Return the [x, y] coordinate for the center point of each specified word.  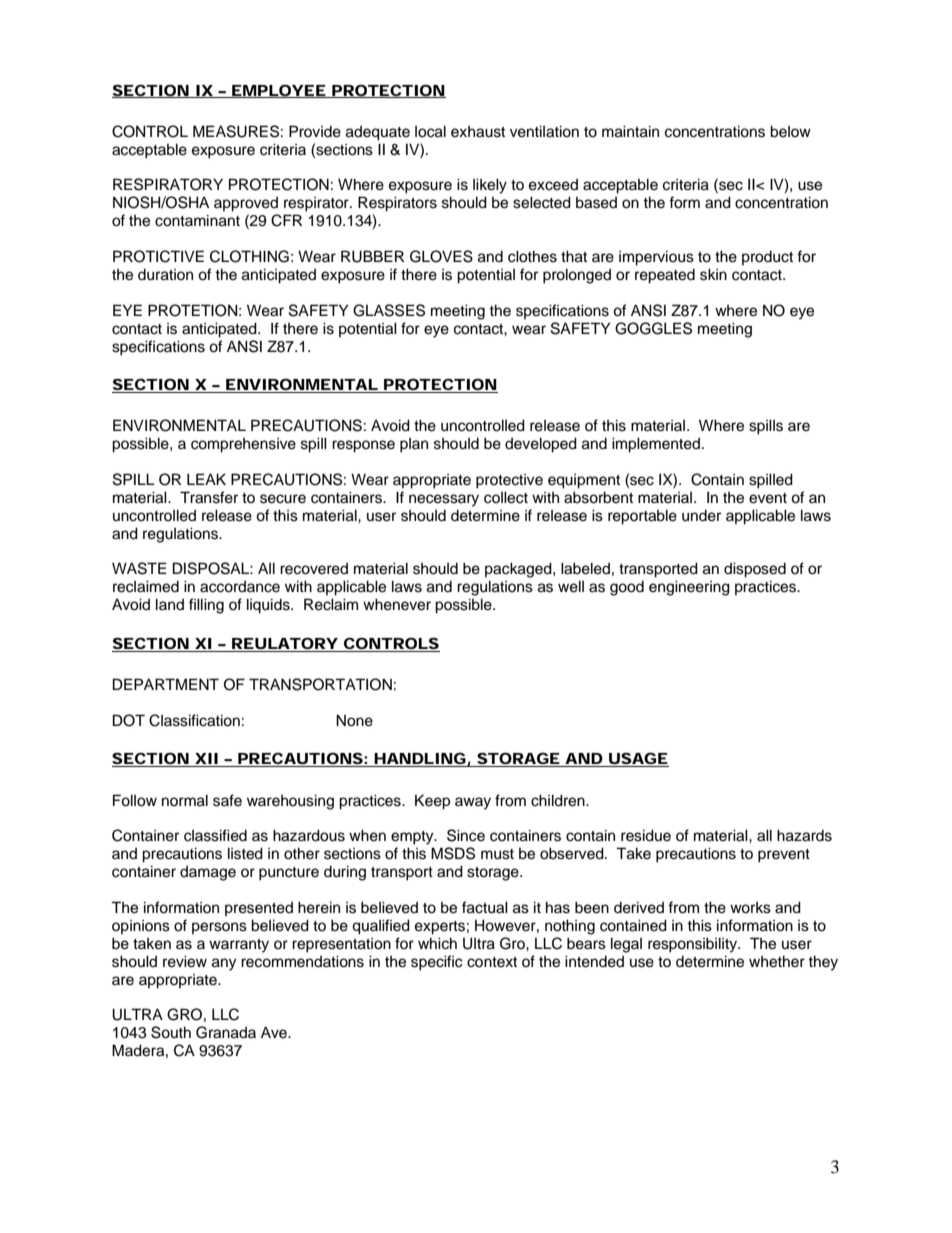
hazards [804, 835]
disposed [755, 570]
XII [206, 760]
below [790, 131]
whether [777, 961]
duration [165, 275]
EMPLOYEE [278, 91]
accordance [240, 587]
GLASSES [389, 310]
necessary [444, 500]
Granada [226, 1032]
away [473, 803]
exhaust [478, 132]
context [492, 962]
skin [713, 274]
